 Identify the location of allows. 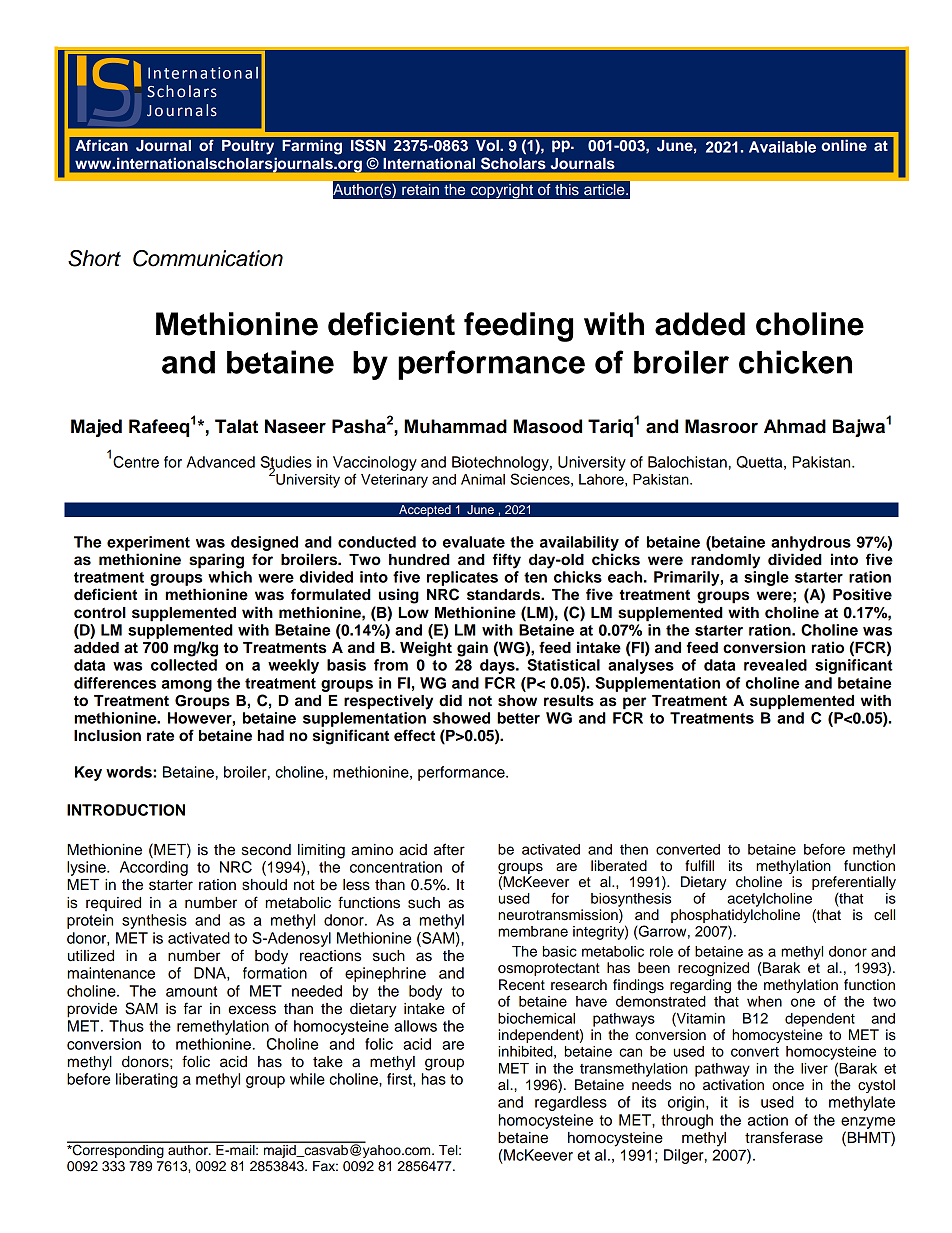
(415, 1026).
